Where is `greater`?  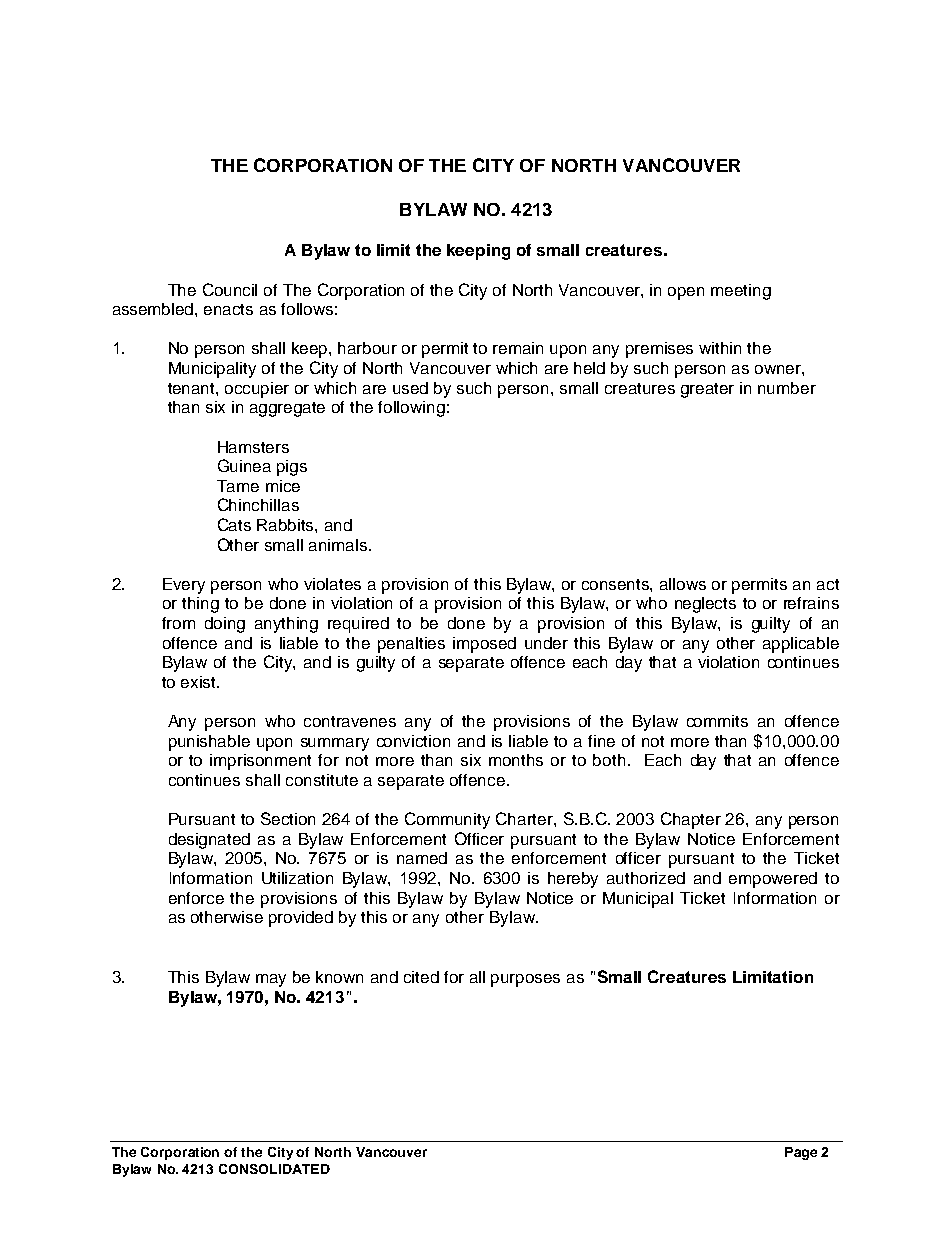
greater is located at coordinates (707, 390).
